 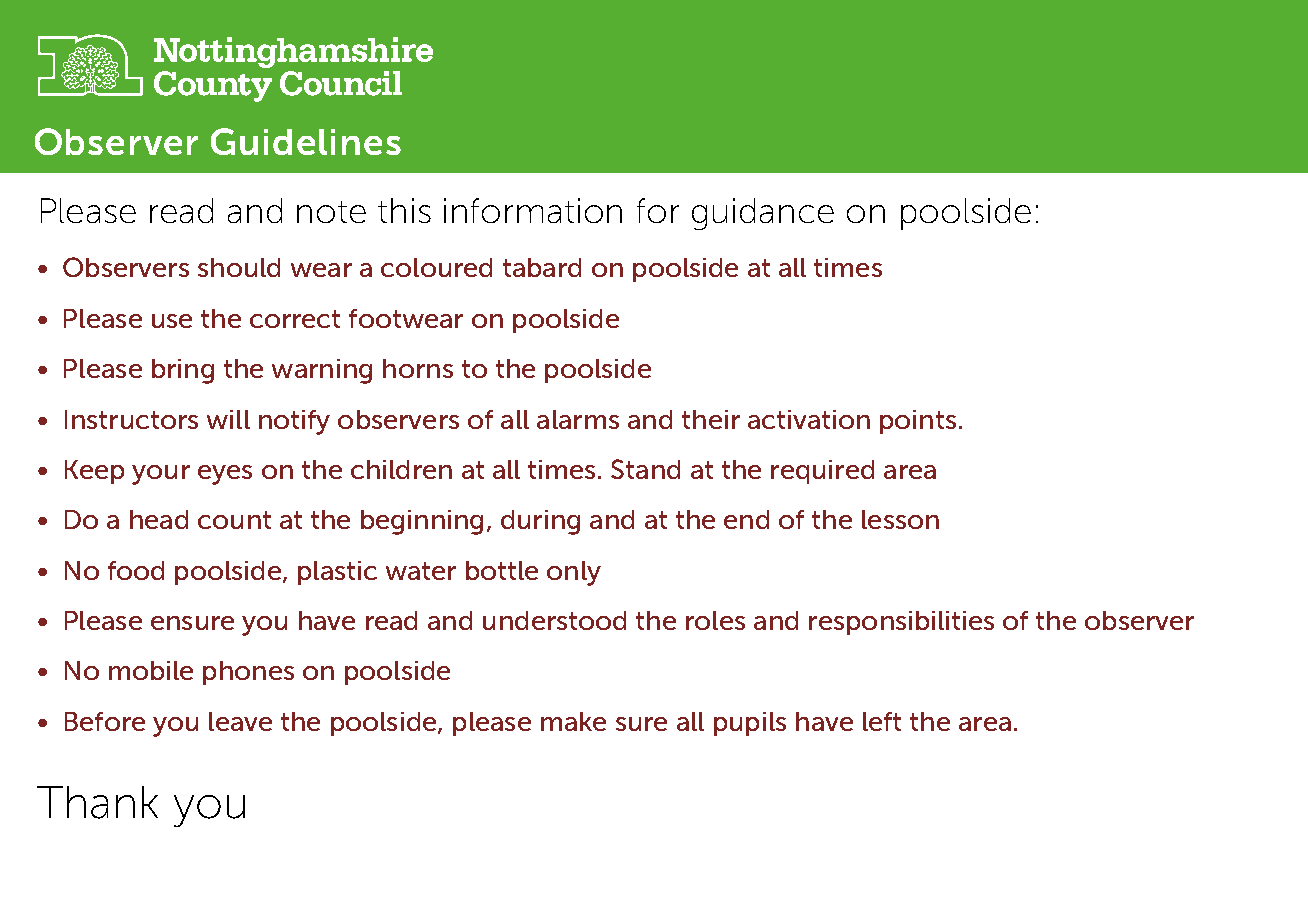 What do you see at coordinates (418, 368) in the screenshot?
I see `horns` at bounding box center [418, 368].
